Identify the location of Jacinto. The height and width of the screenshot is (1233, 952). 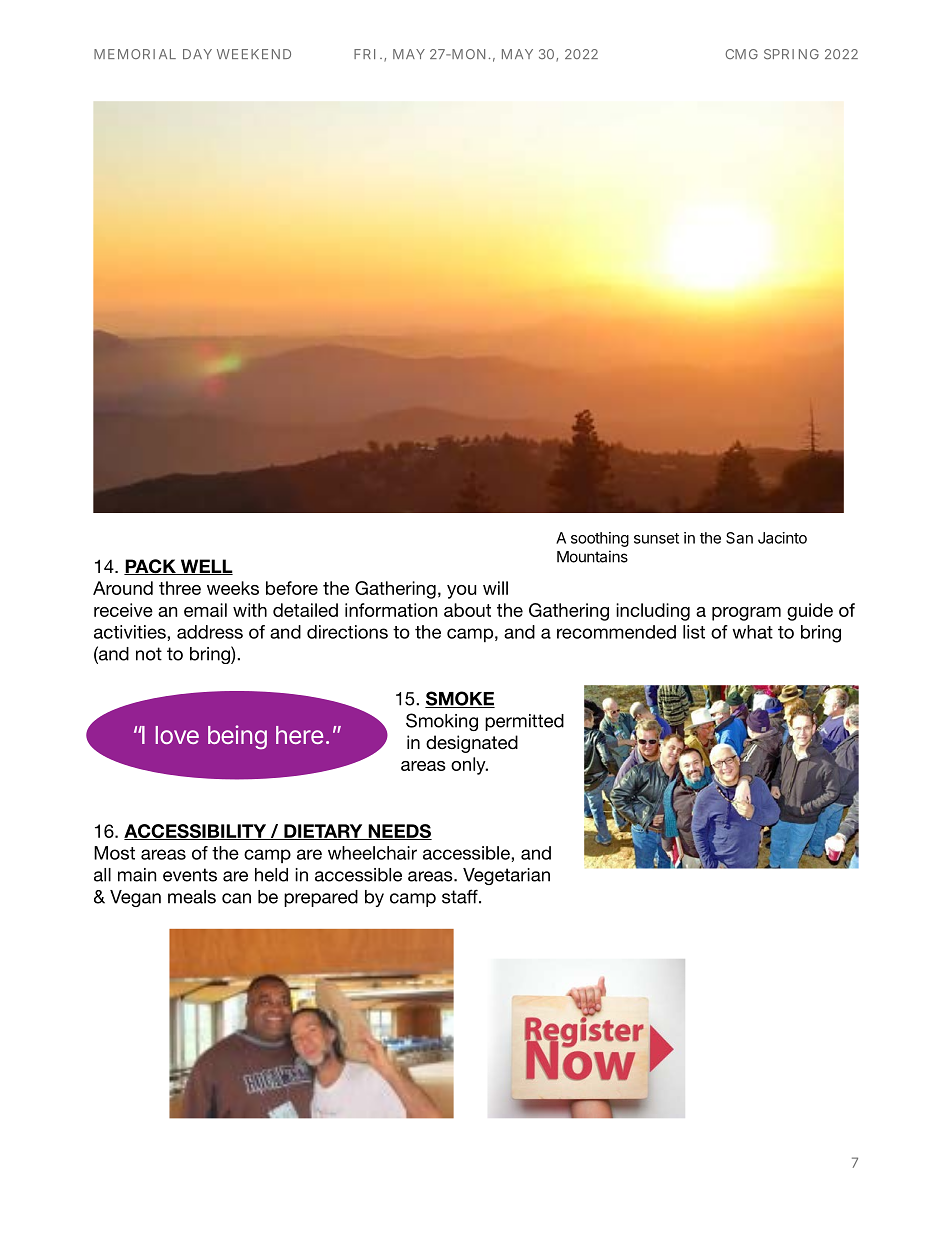
(782, 538).
